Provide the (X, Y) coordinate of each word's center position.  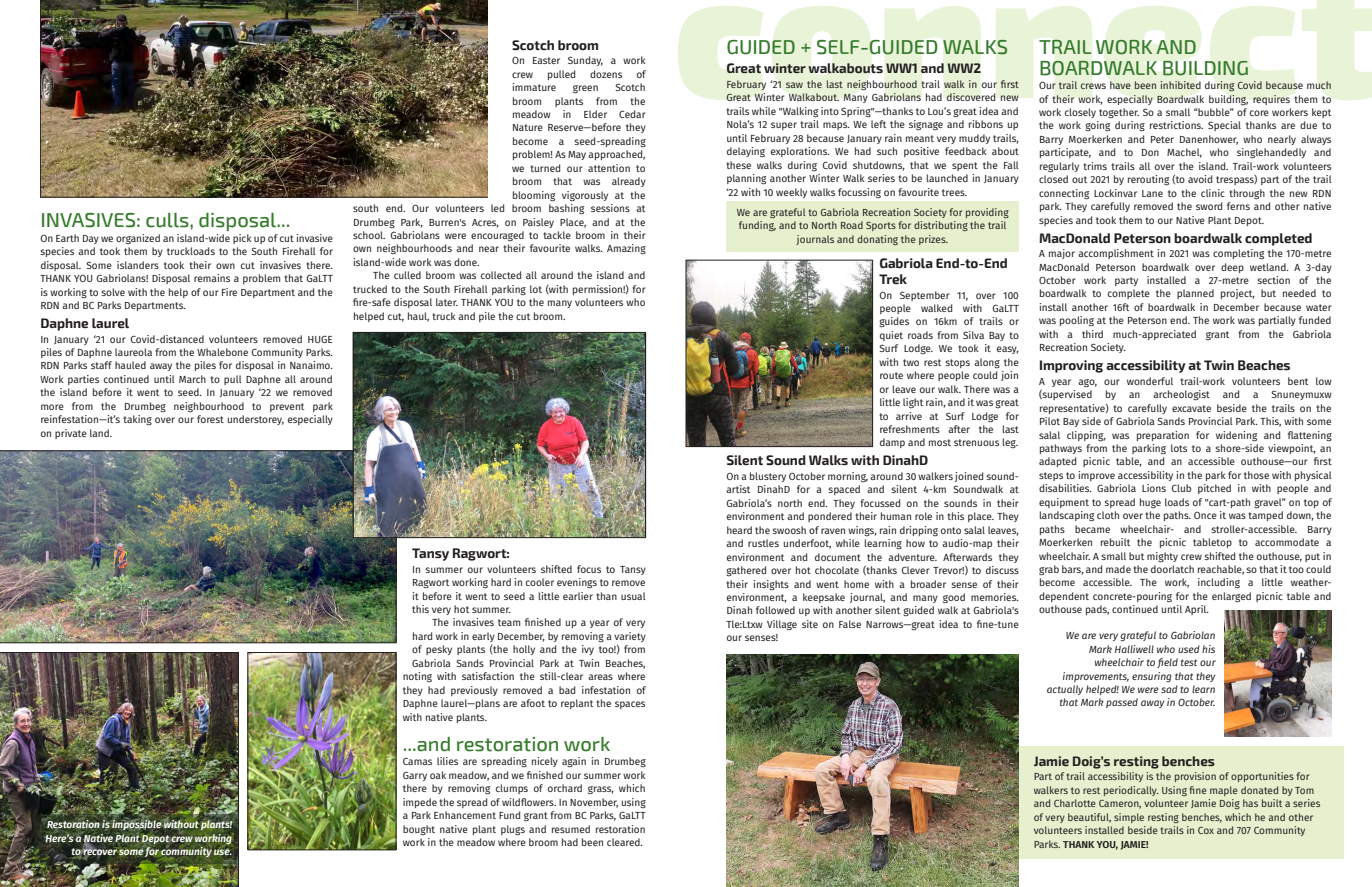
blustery (768, 477)
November (594, 803)
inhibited (1180, 85)
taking (137, 420)
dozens (606, 74)
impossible (137, 824)
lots (1179, 448)
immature (534, 87)
